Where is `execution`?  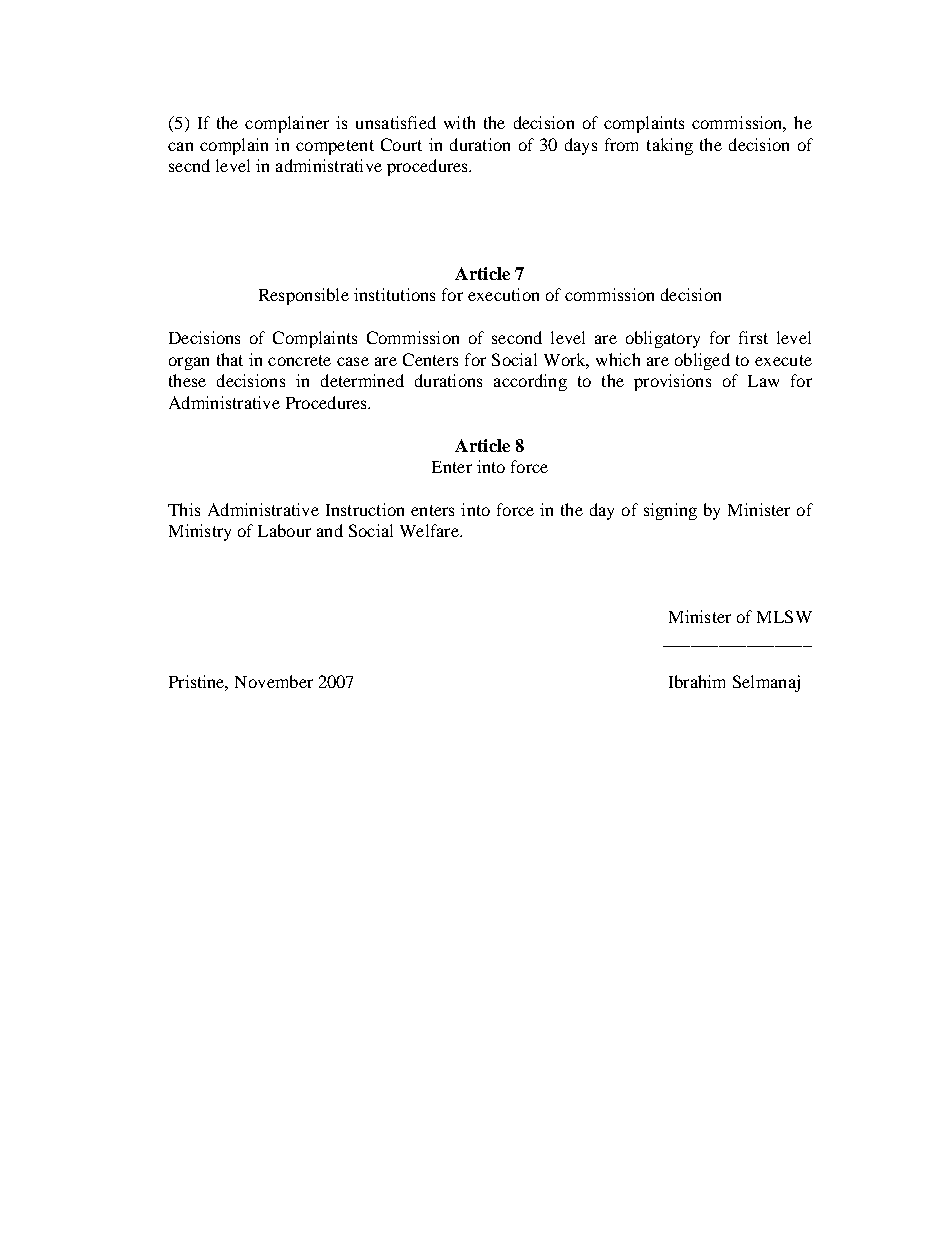 execution is located at coordinates (503, 294).
